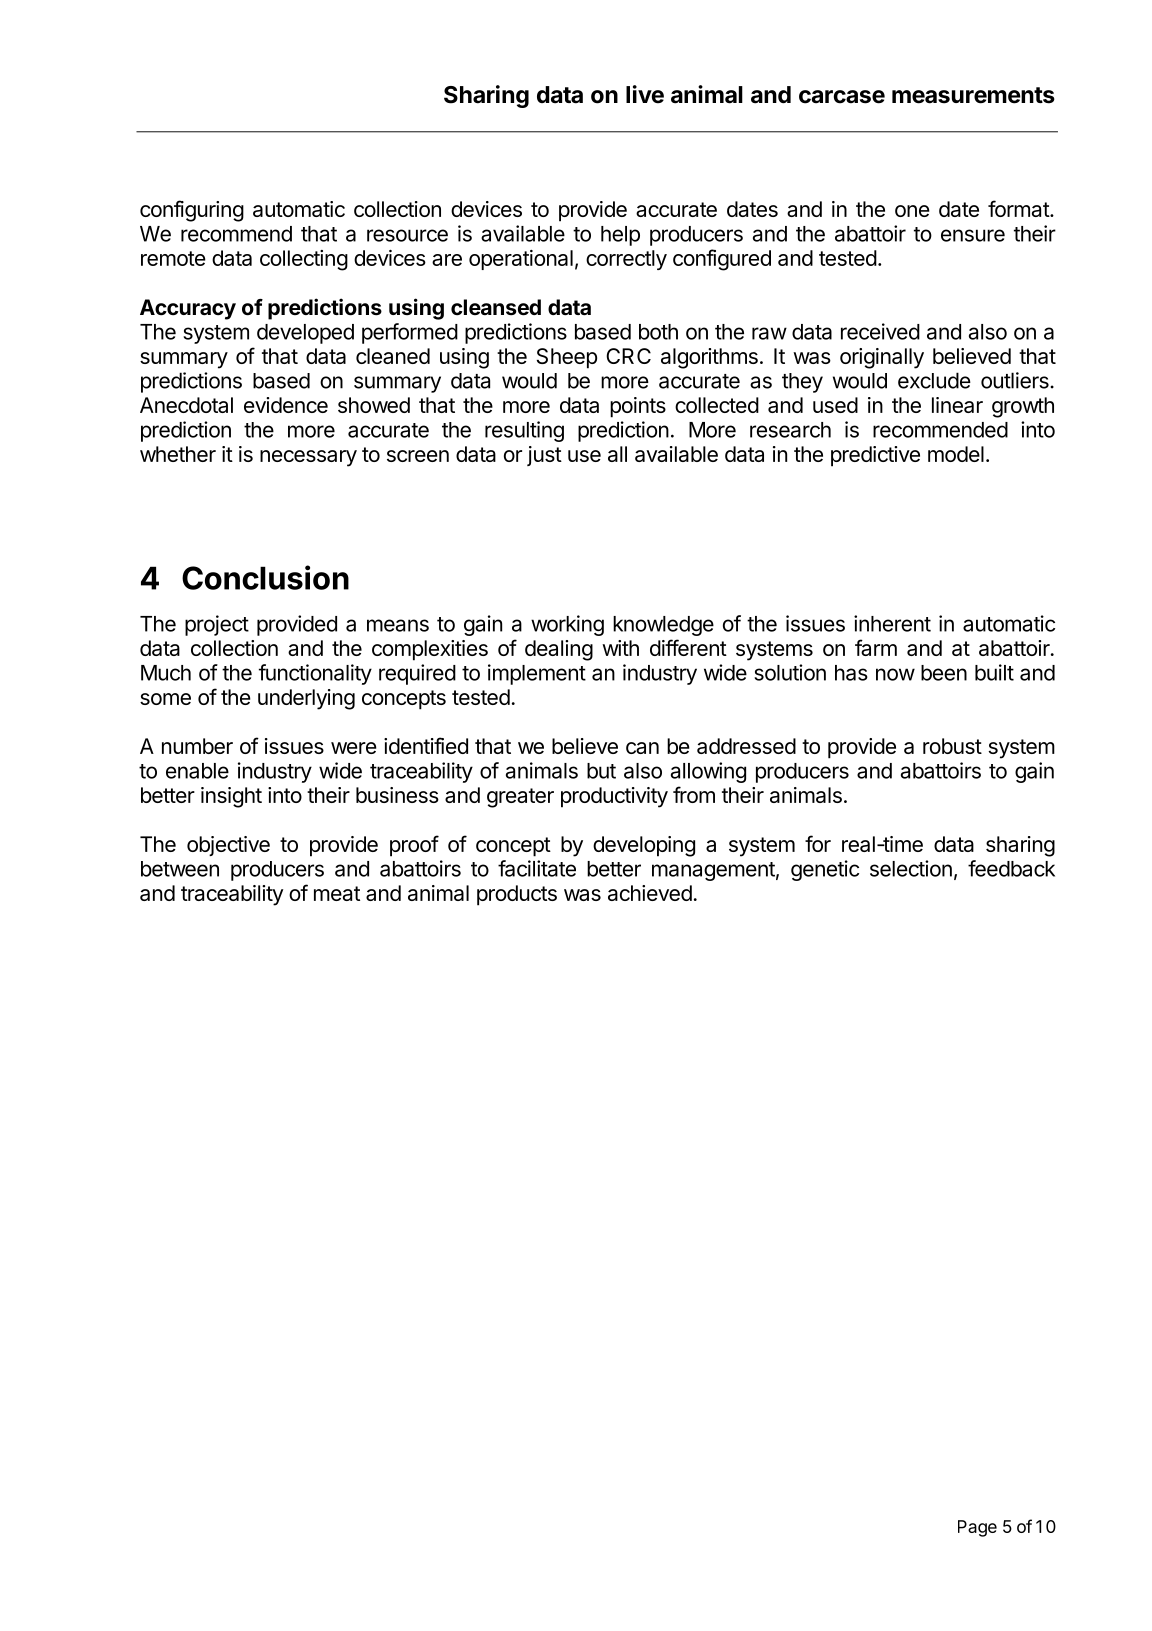 The height and width of the image is (1631, 1152). I want to click on configuring, so click(192, 211).
